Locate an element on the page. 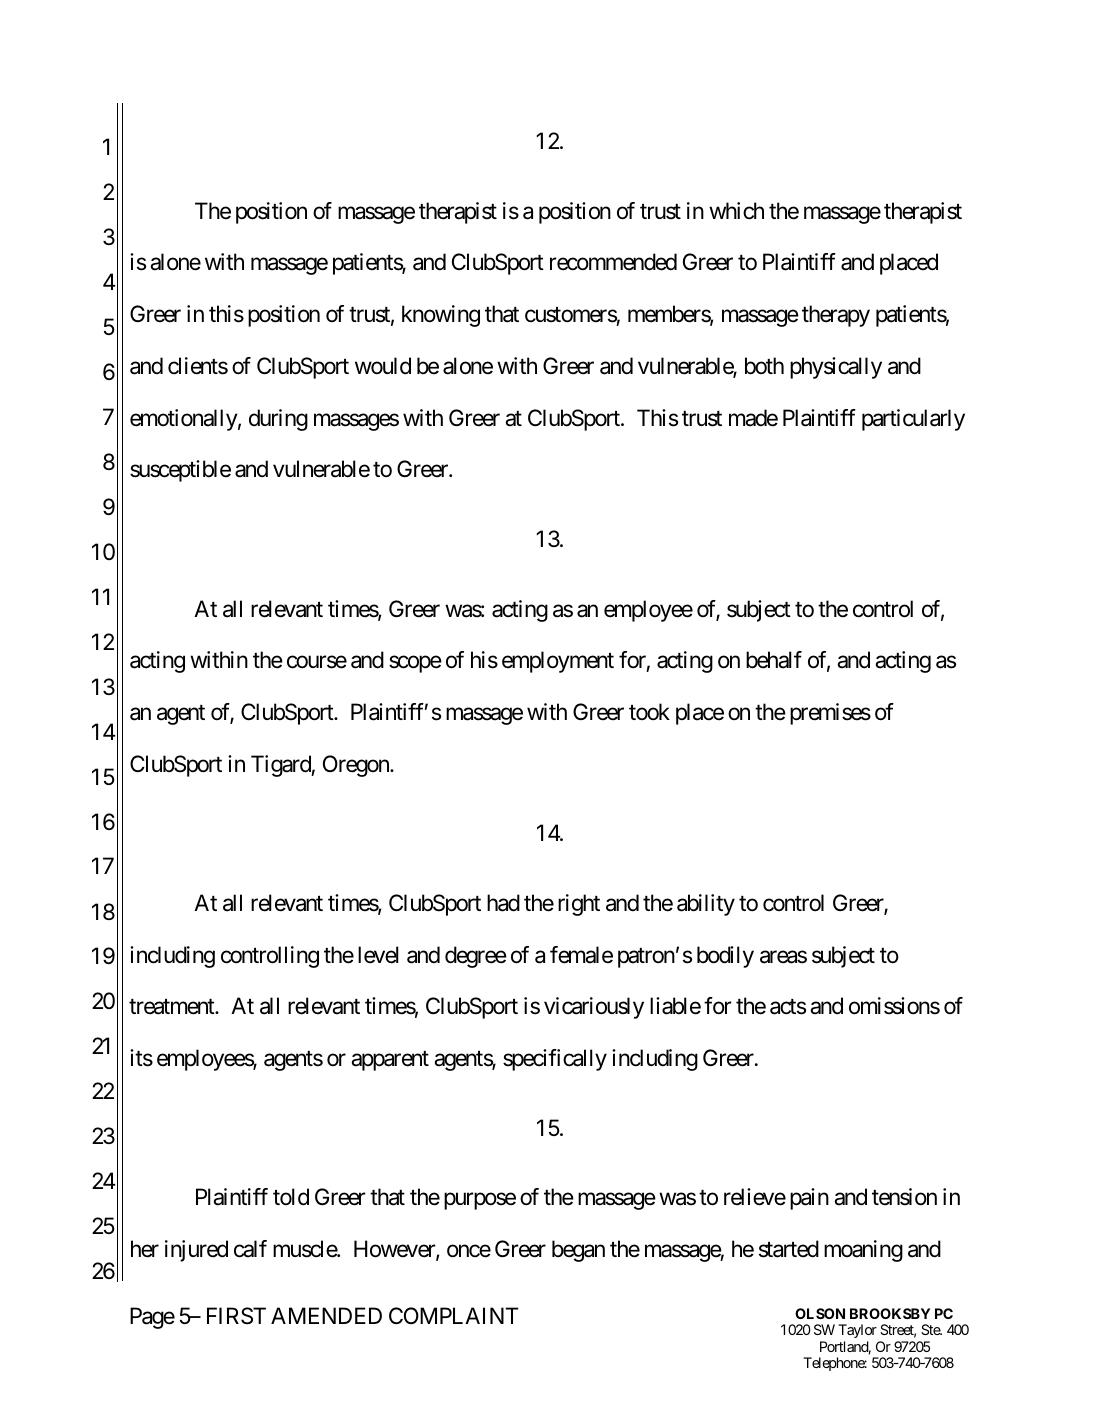 The width and height of the document is (1100, 1424). OLSON is located at coordinates (820, 1313).
